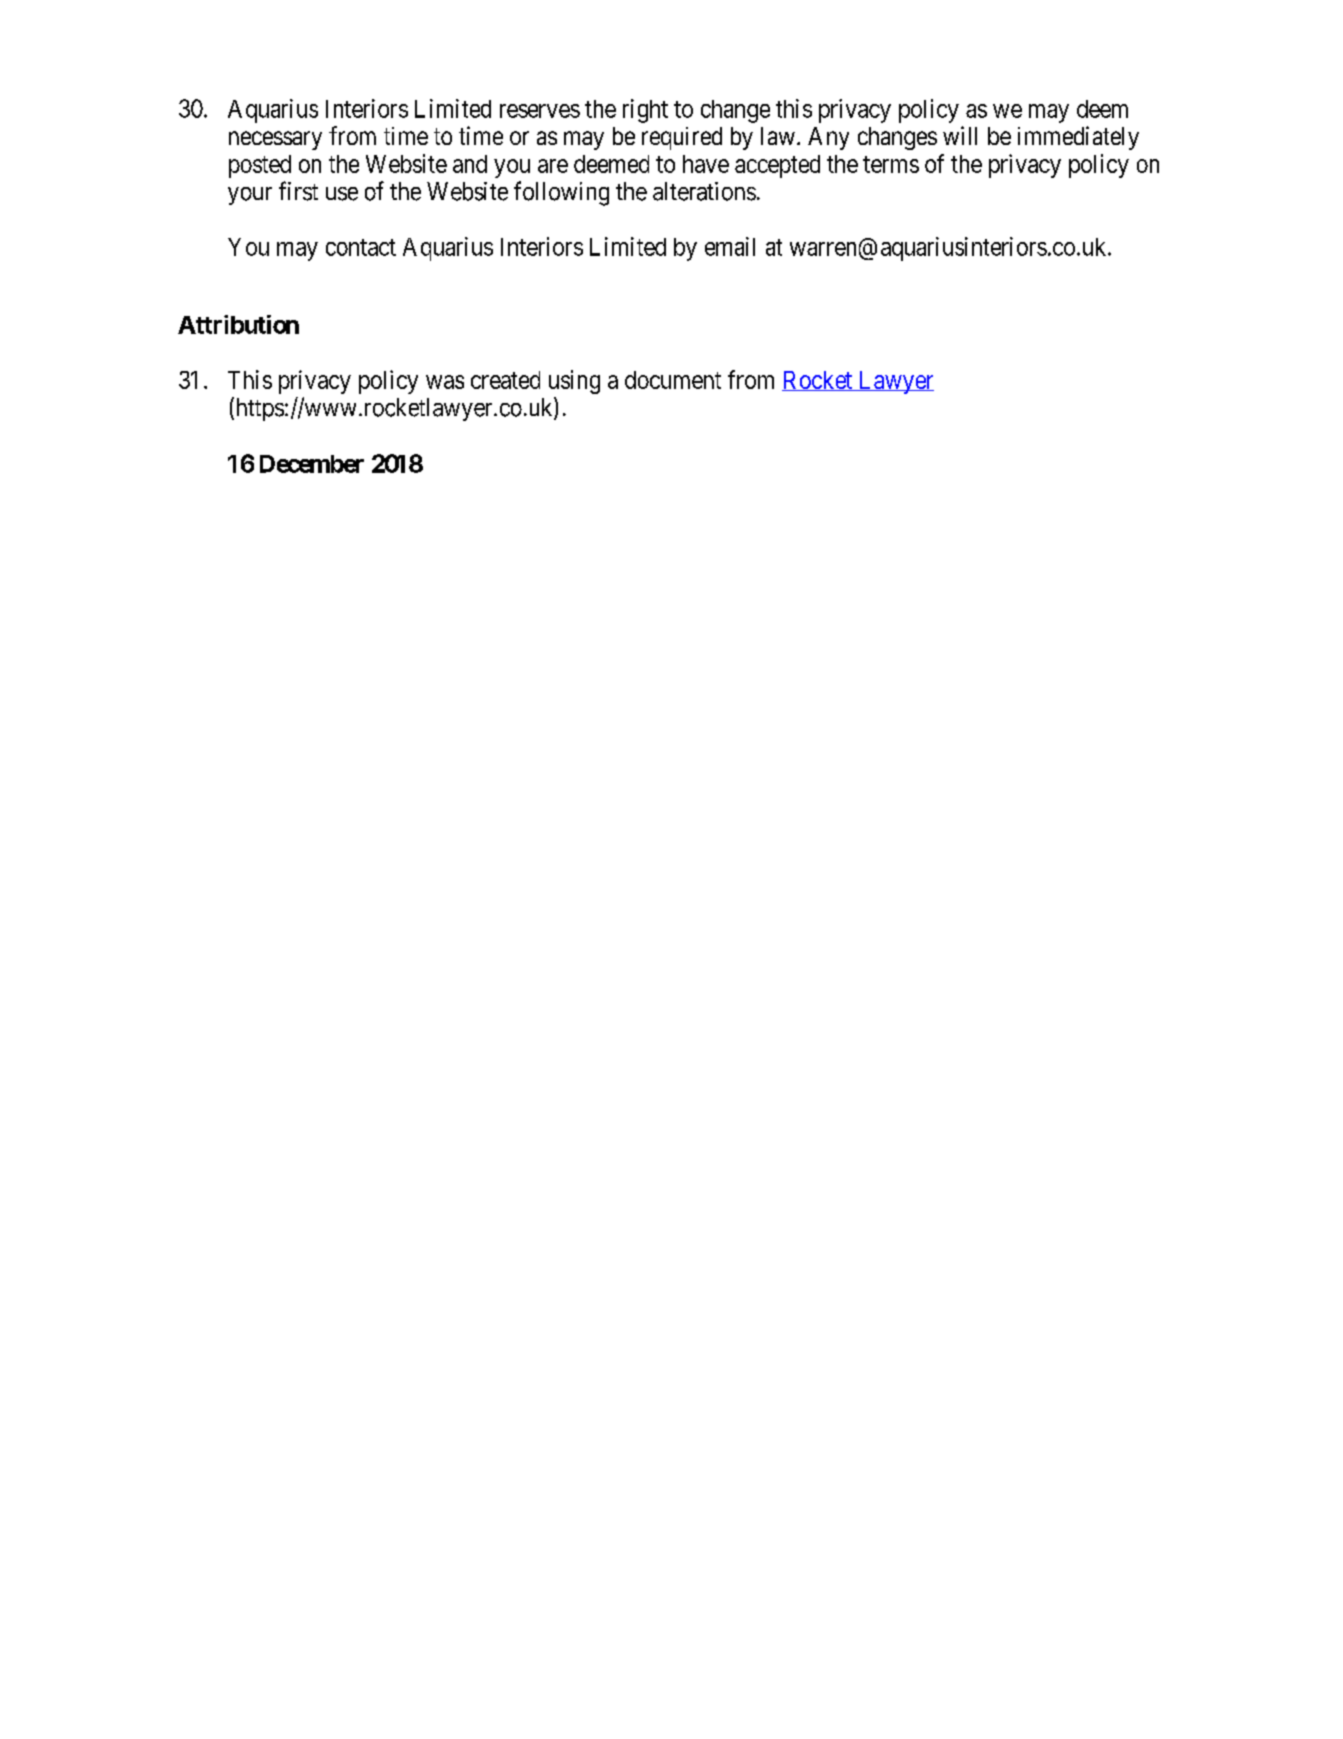 This screenshot has width=1343, height=1739. What do you see at coordinates (312, 464) in the screenshot?
I see `December` at bounding box center [312, 464].
